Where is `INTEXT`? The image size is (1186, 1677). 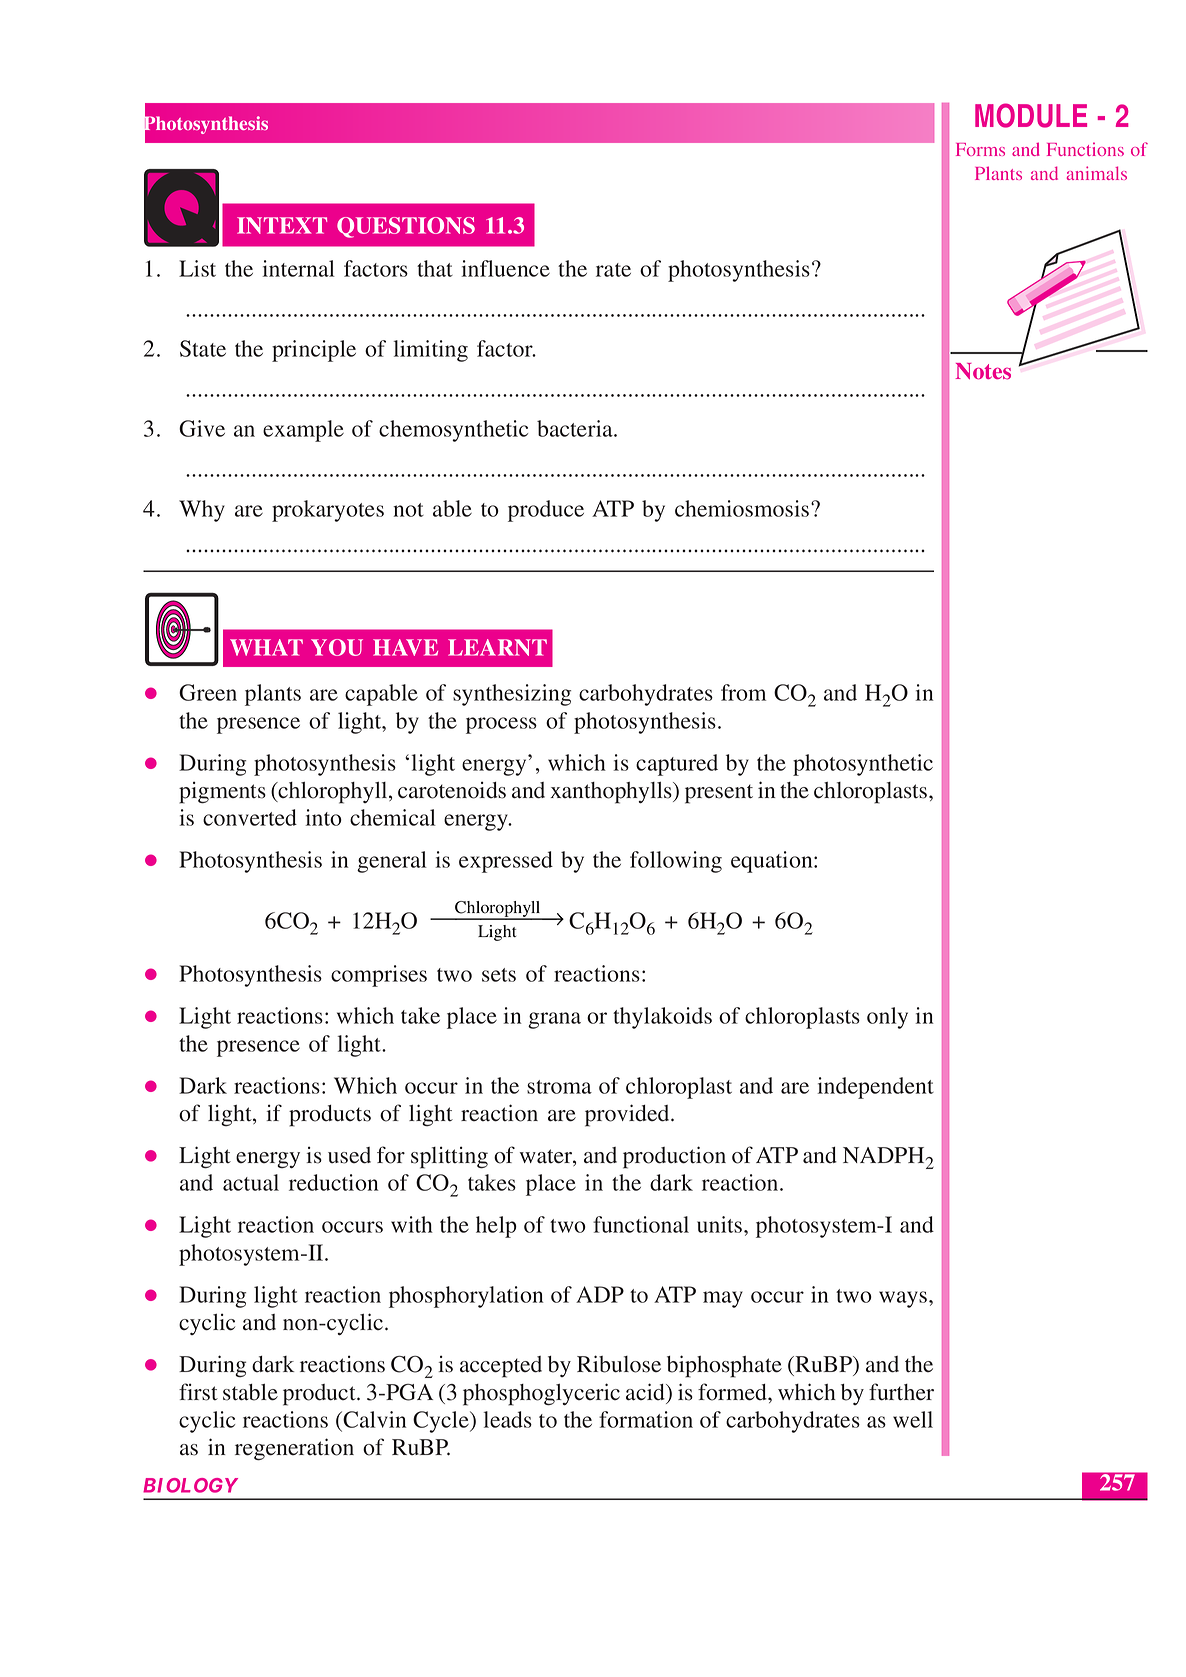 INTEXT is located at coordinates (282, 225).
